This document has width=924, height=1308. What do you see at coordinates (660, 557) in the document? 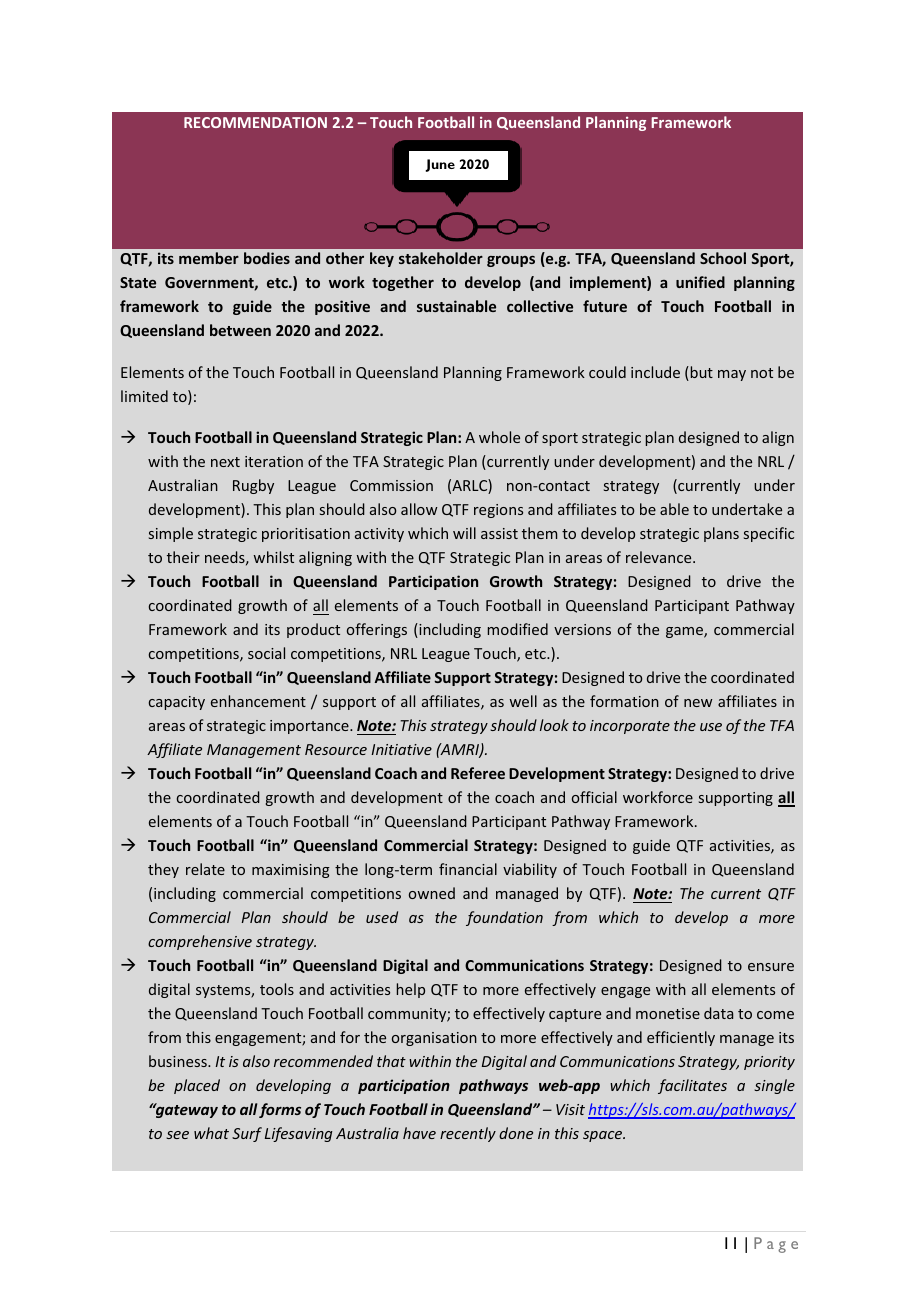
I see `relevance` at bounding box center [660, 557].
